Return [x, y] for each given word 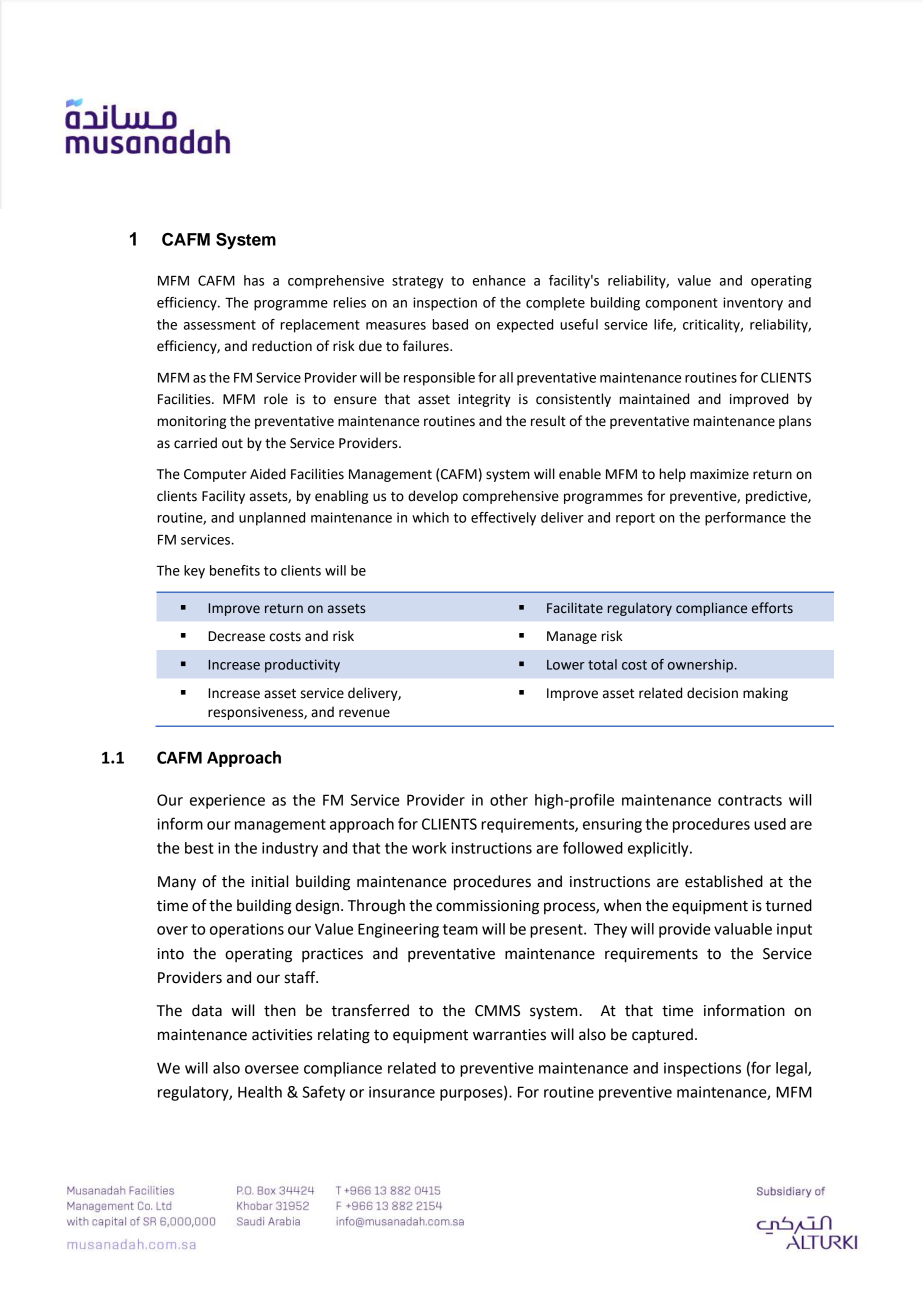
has [254, 280]
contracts [750, 800]
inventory [753, 304]
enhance [499, 280]
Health [260, 1092]
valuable [743, 929]
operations [247, 930]
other [509, 800]
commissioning [487, 907]
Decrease [236, 636]
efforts [772, 608]
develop [433, 497]
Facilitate [575, 608]
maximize [719, 474]
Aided [268, 474]
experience [227, 801]
